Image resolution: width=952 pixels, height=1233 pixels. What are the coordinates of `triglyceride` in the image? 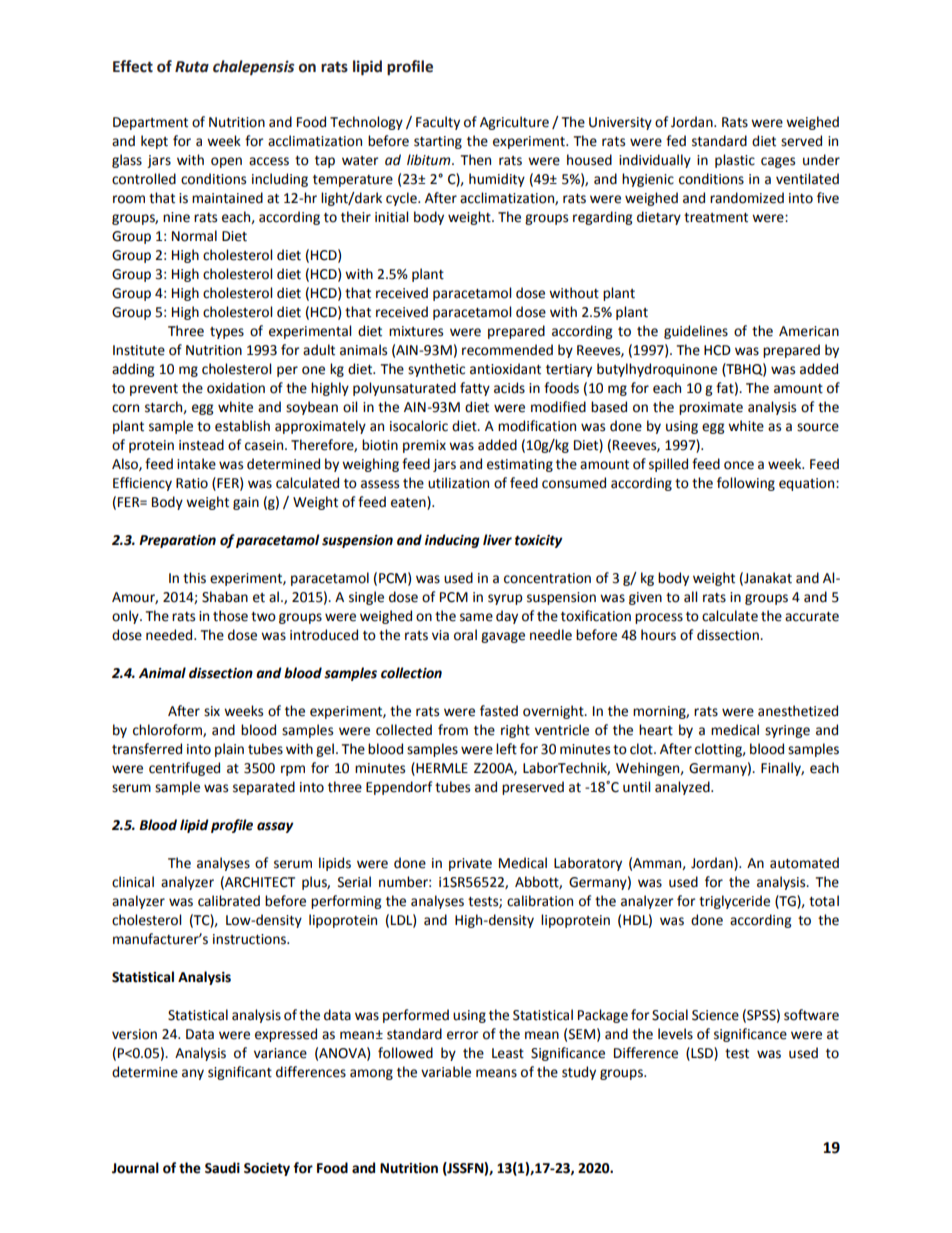 It's located at (734, 902).
